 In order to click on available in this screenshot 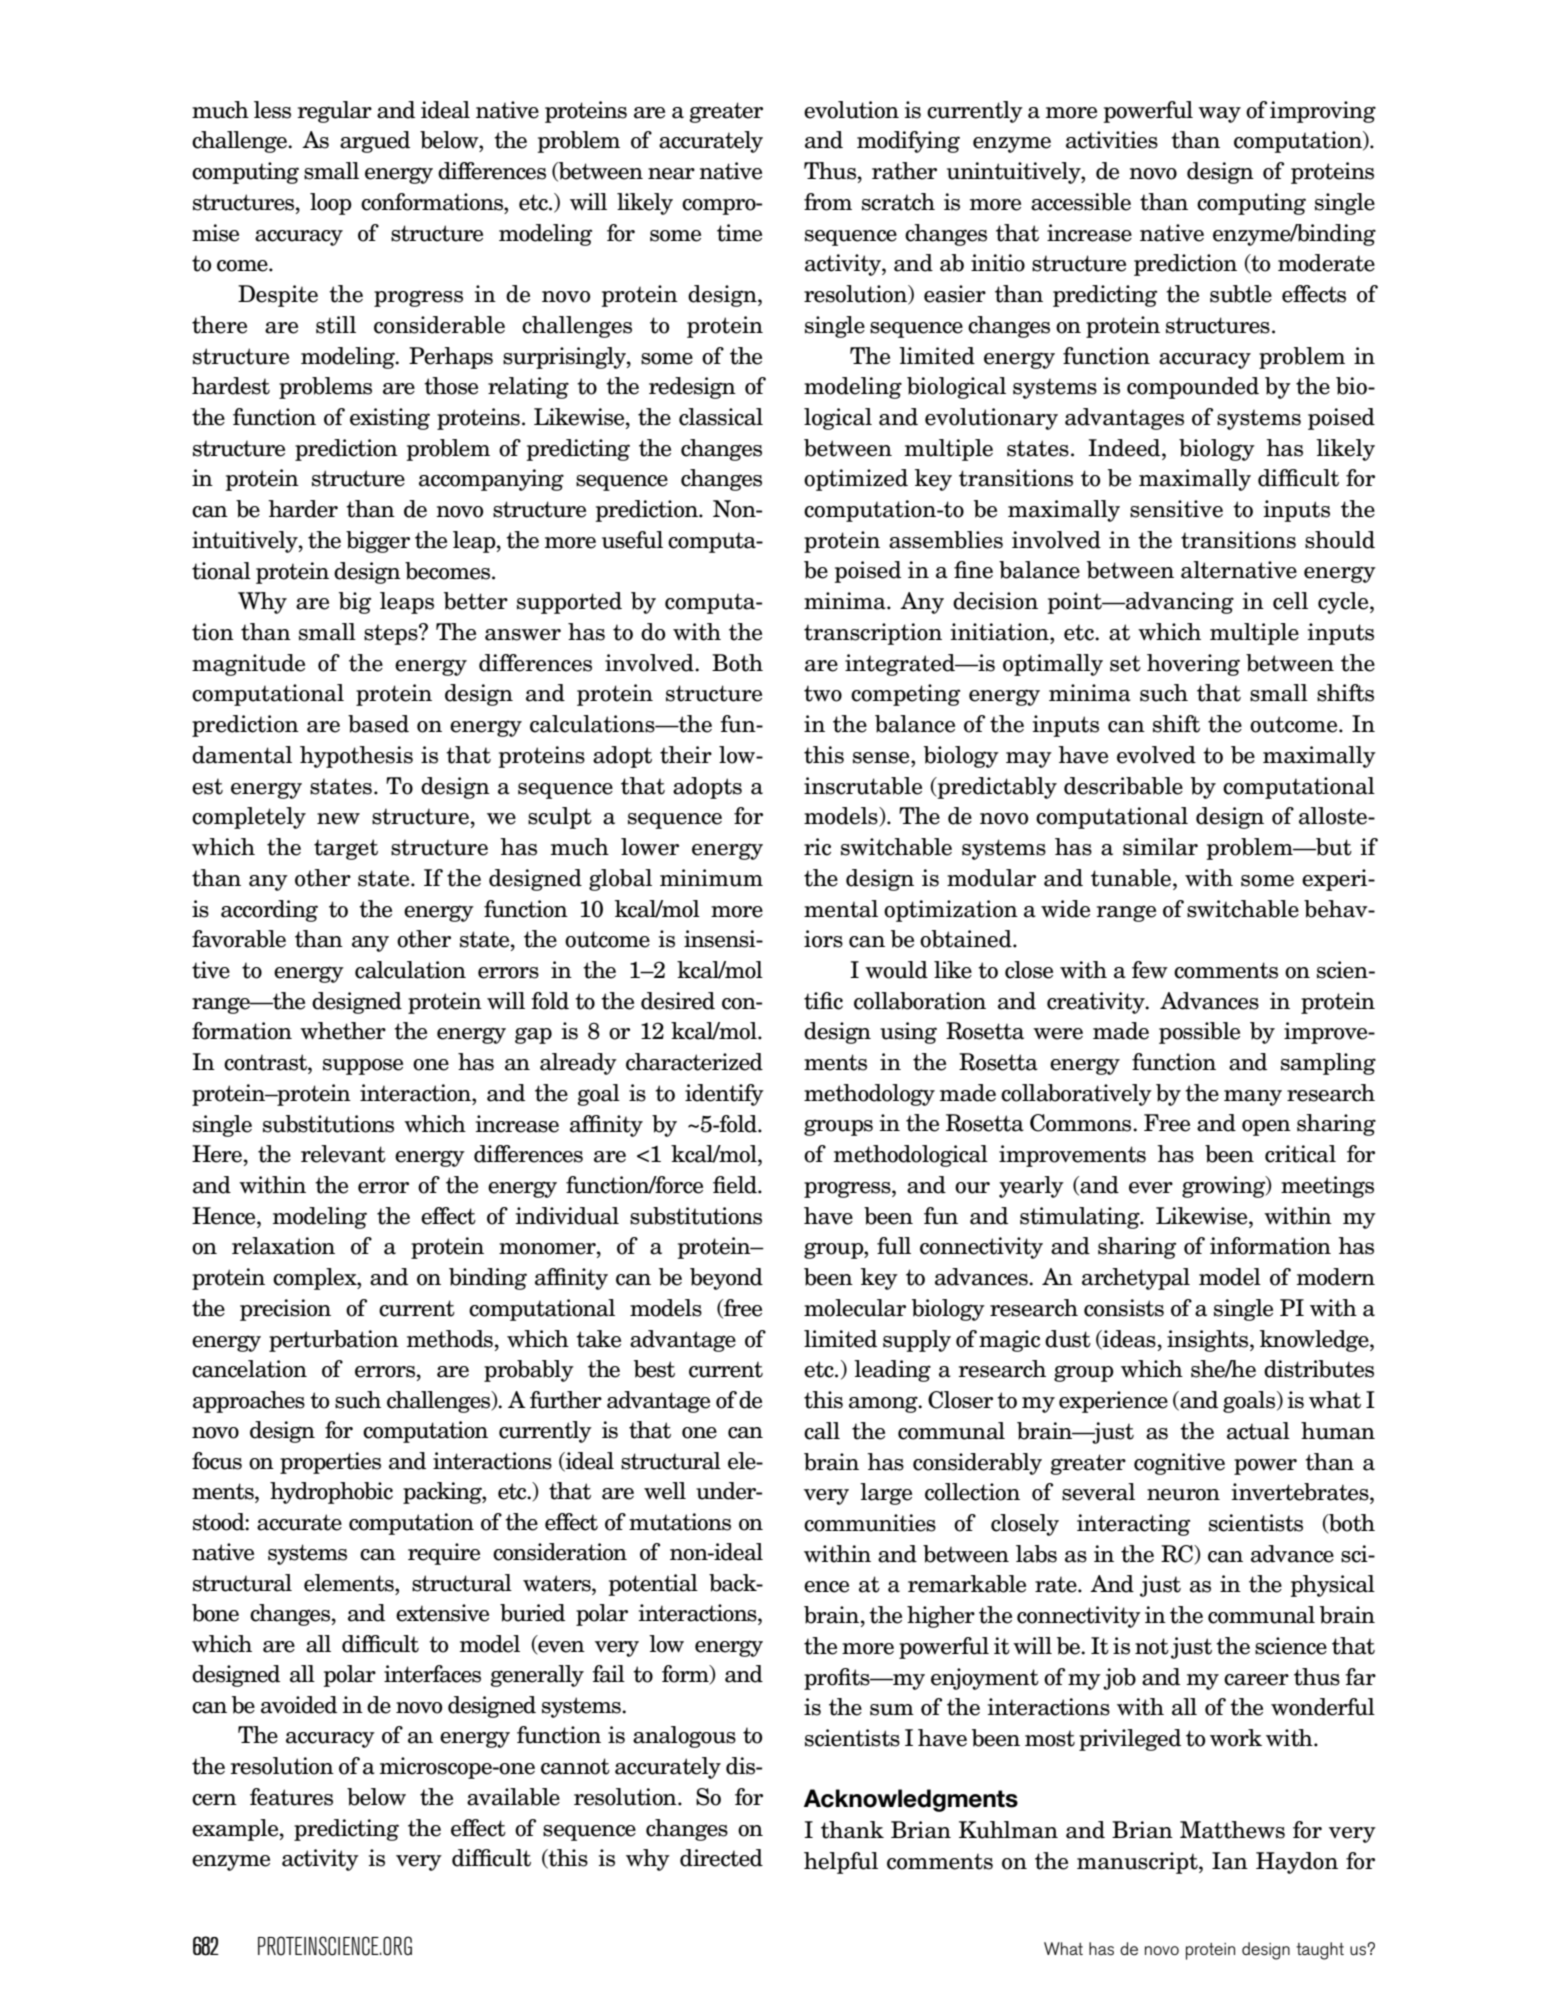, I will do `click(513, 1797)`.
